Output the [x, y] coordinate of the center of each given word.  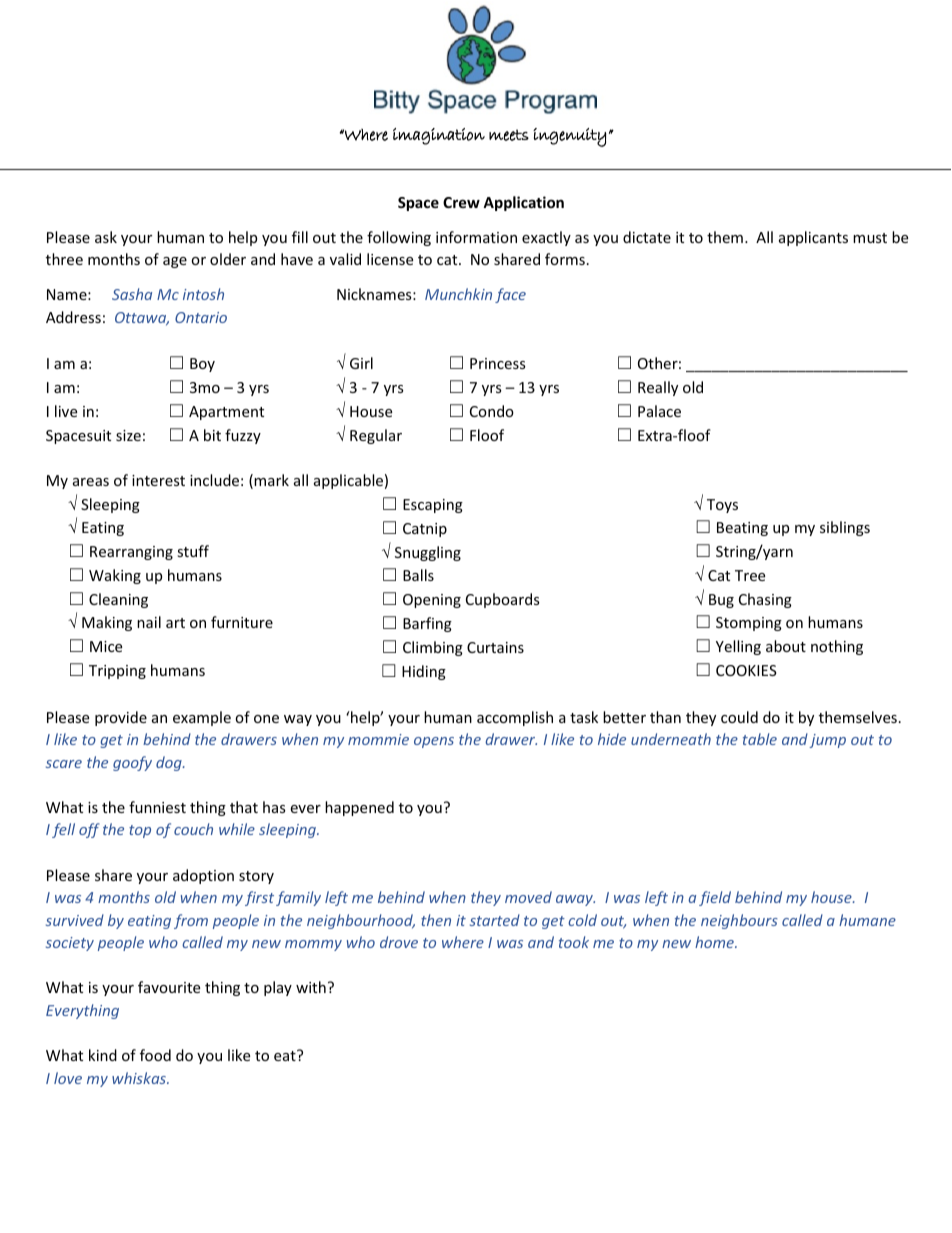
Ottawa [142, 319]
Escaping [433, 506]
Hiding [424, 672]
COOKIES [746, 670]
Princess [498, 363]
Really [658, 388]
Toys [722, 506]
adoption [203, 876]
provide [121, 718]
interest [158, 480]
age [175, 262]
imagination [439, 136]
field [715, 898]
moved [528, 897]
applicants [813, 238]
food [155, 1055]
